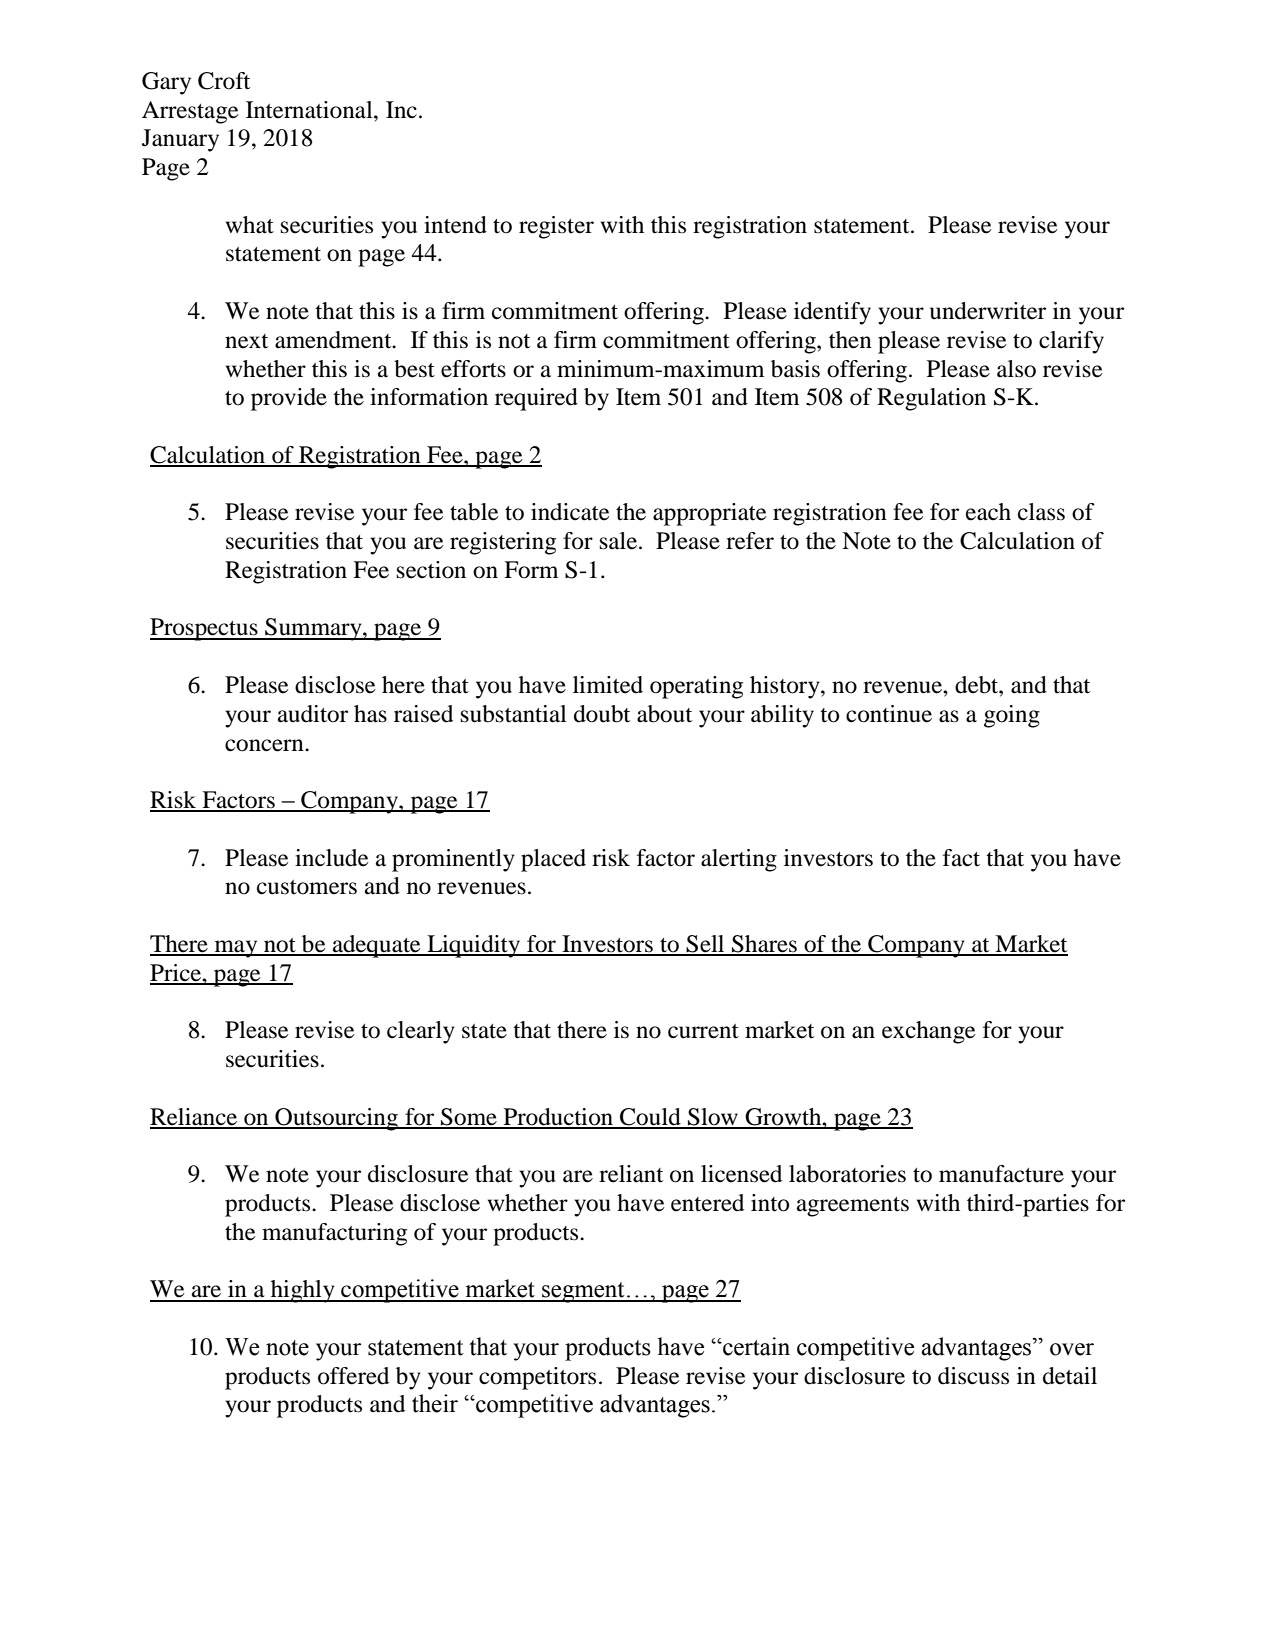 The image size is (1276, 1651). What do you see at coordinates (455, 225) in the document?
I see `intend` at bounding box center [455, 225].
